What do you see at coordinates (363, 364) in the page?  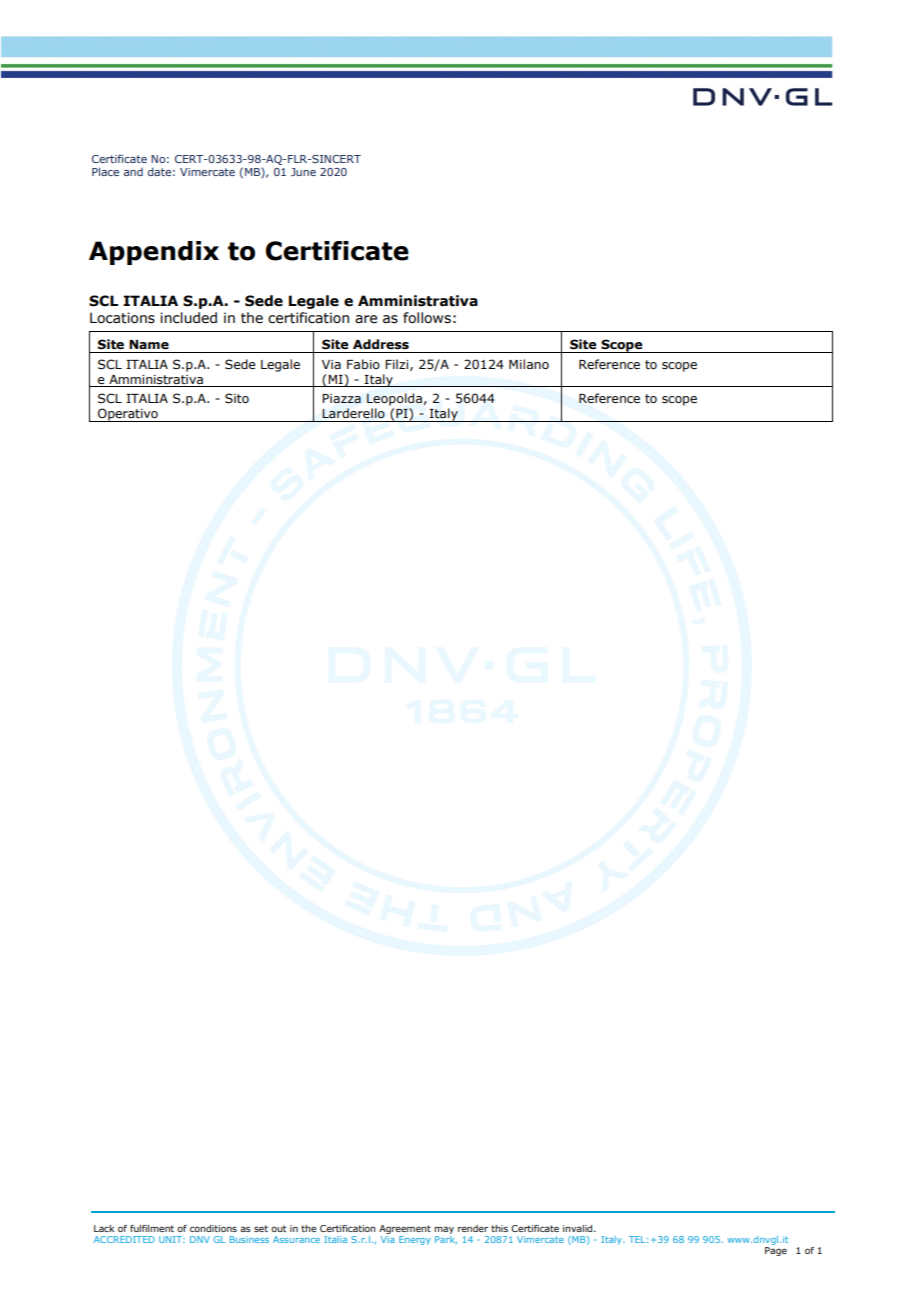 I see `Fabio` at bounding box center [363, 364].
